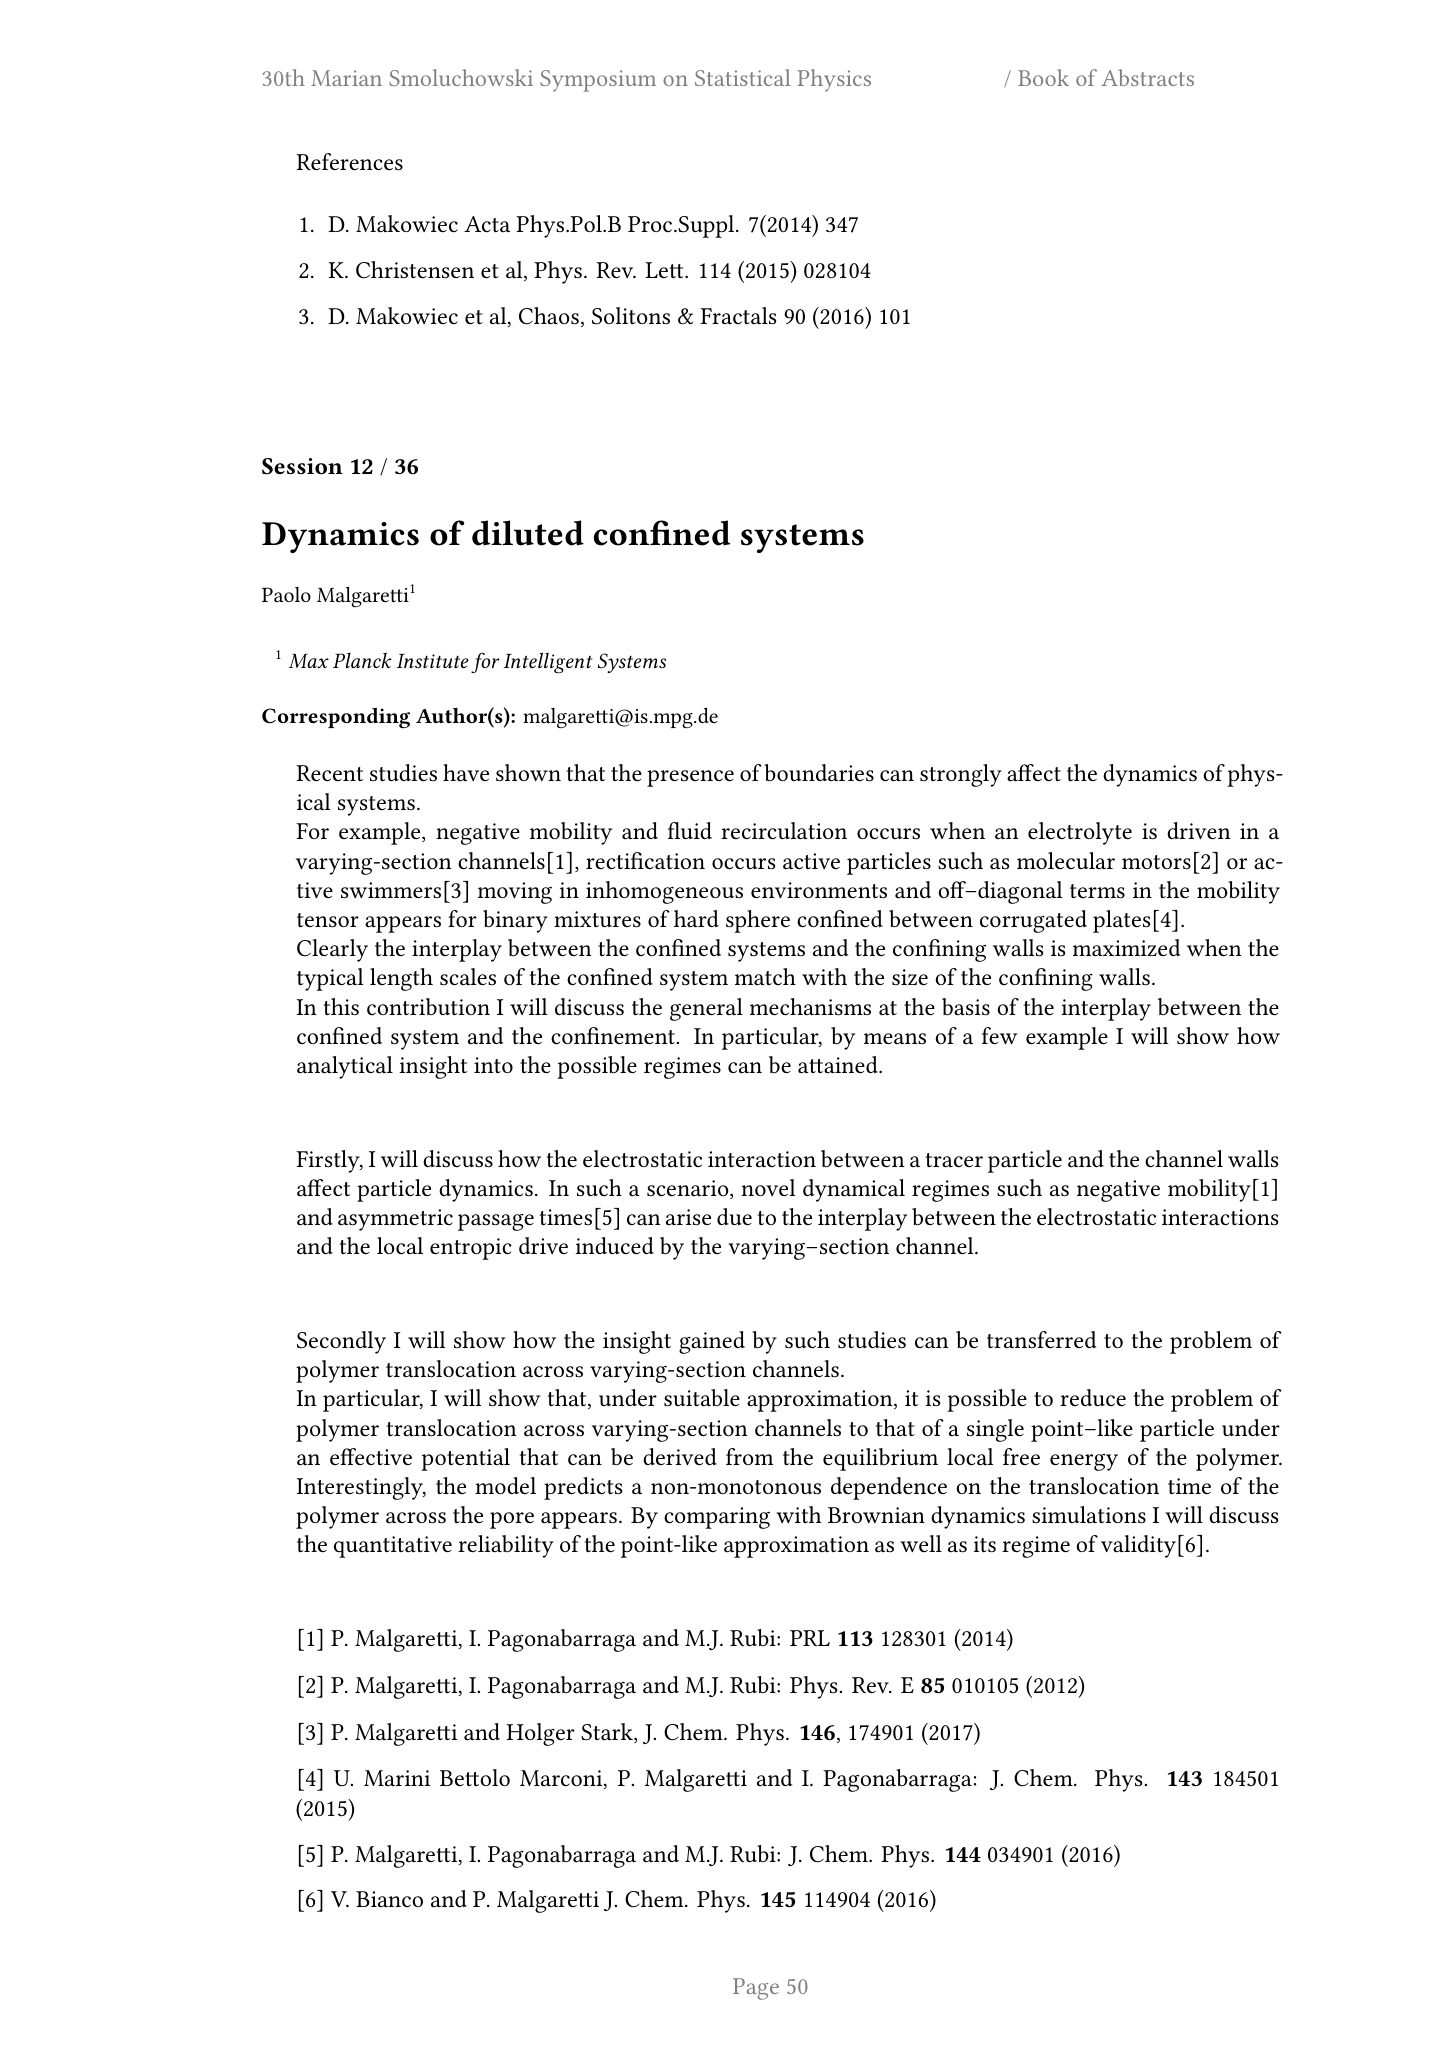 This page has height=2057, width=1454. I want to click on transferred, so click(1041, 1340).
